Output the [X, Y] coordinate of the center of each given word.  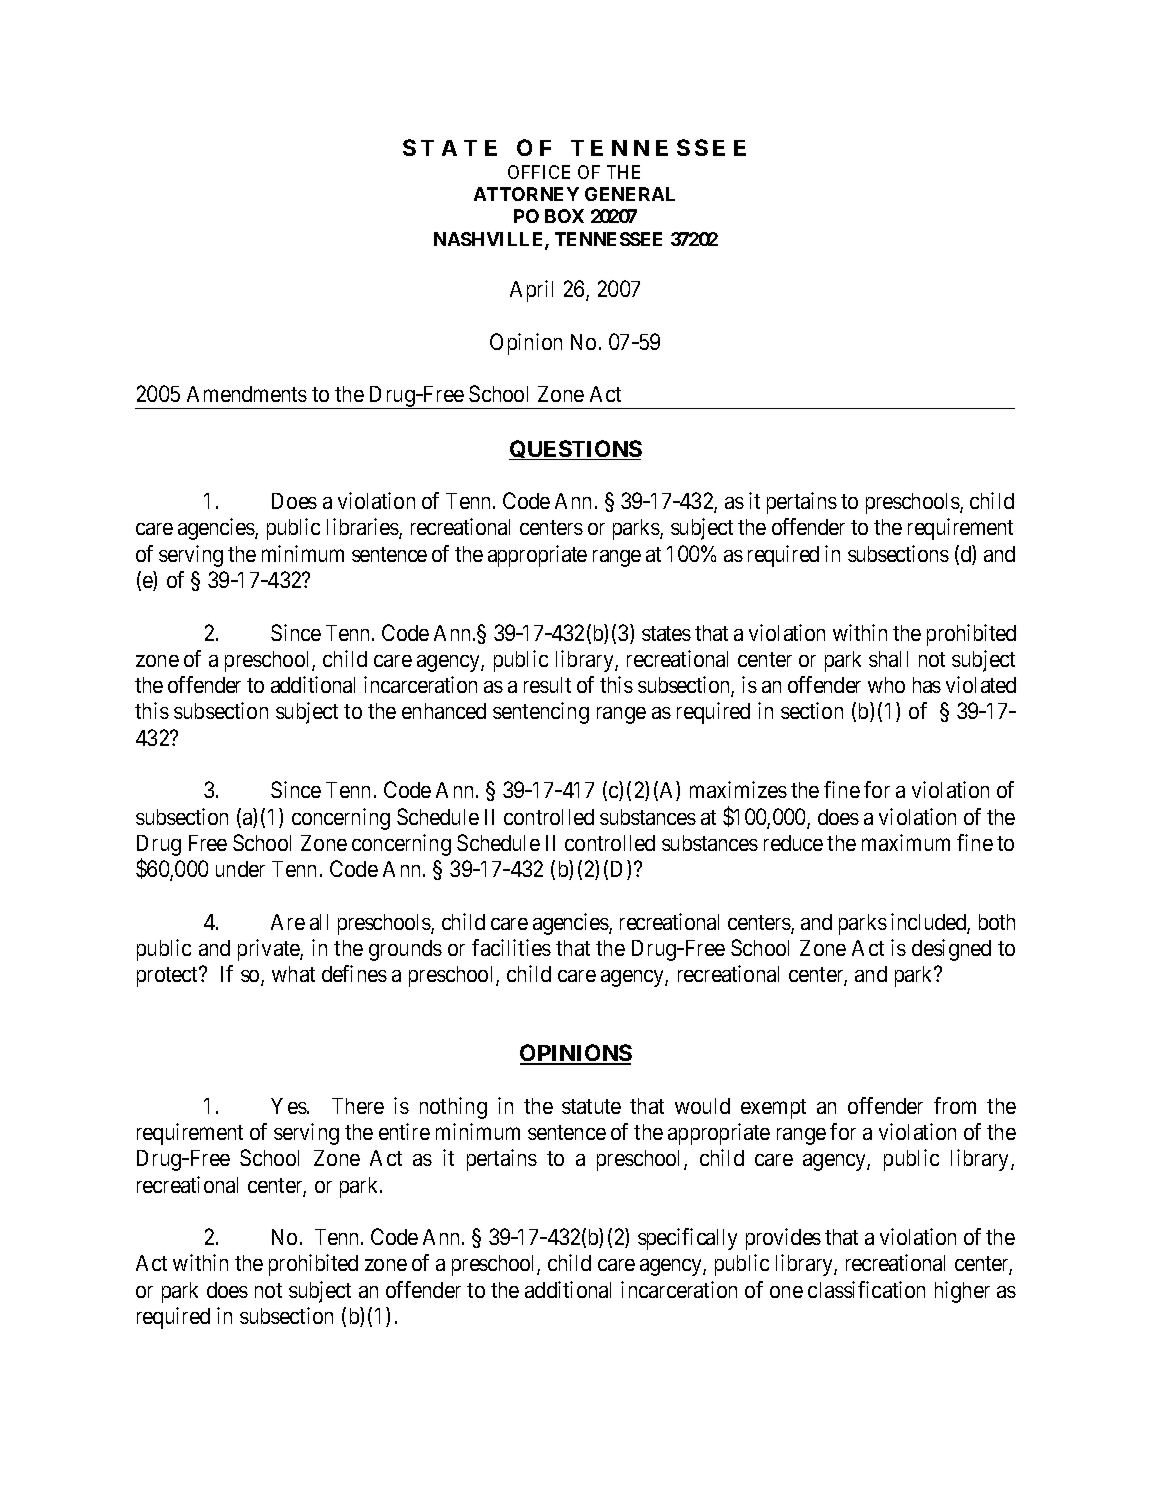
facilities [511, 947]
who [886, 685]
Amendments [247, 394]
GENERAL [630, 194]
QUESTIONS [575, 450]
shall [888, 659]
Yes [289, 1106]
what [293, 974]
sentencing [541, 713]
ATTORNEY [526, 194]
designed [951, 950]
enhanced [444, 711]
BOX [564, 216]
